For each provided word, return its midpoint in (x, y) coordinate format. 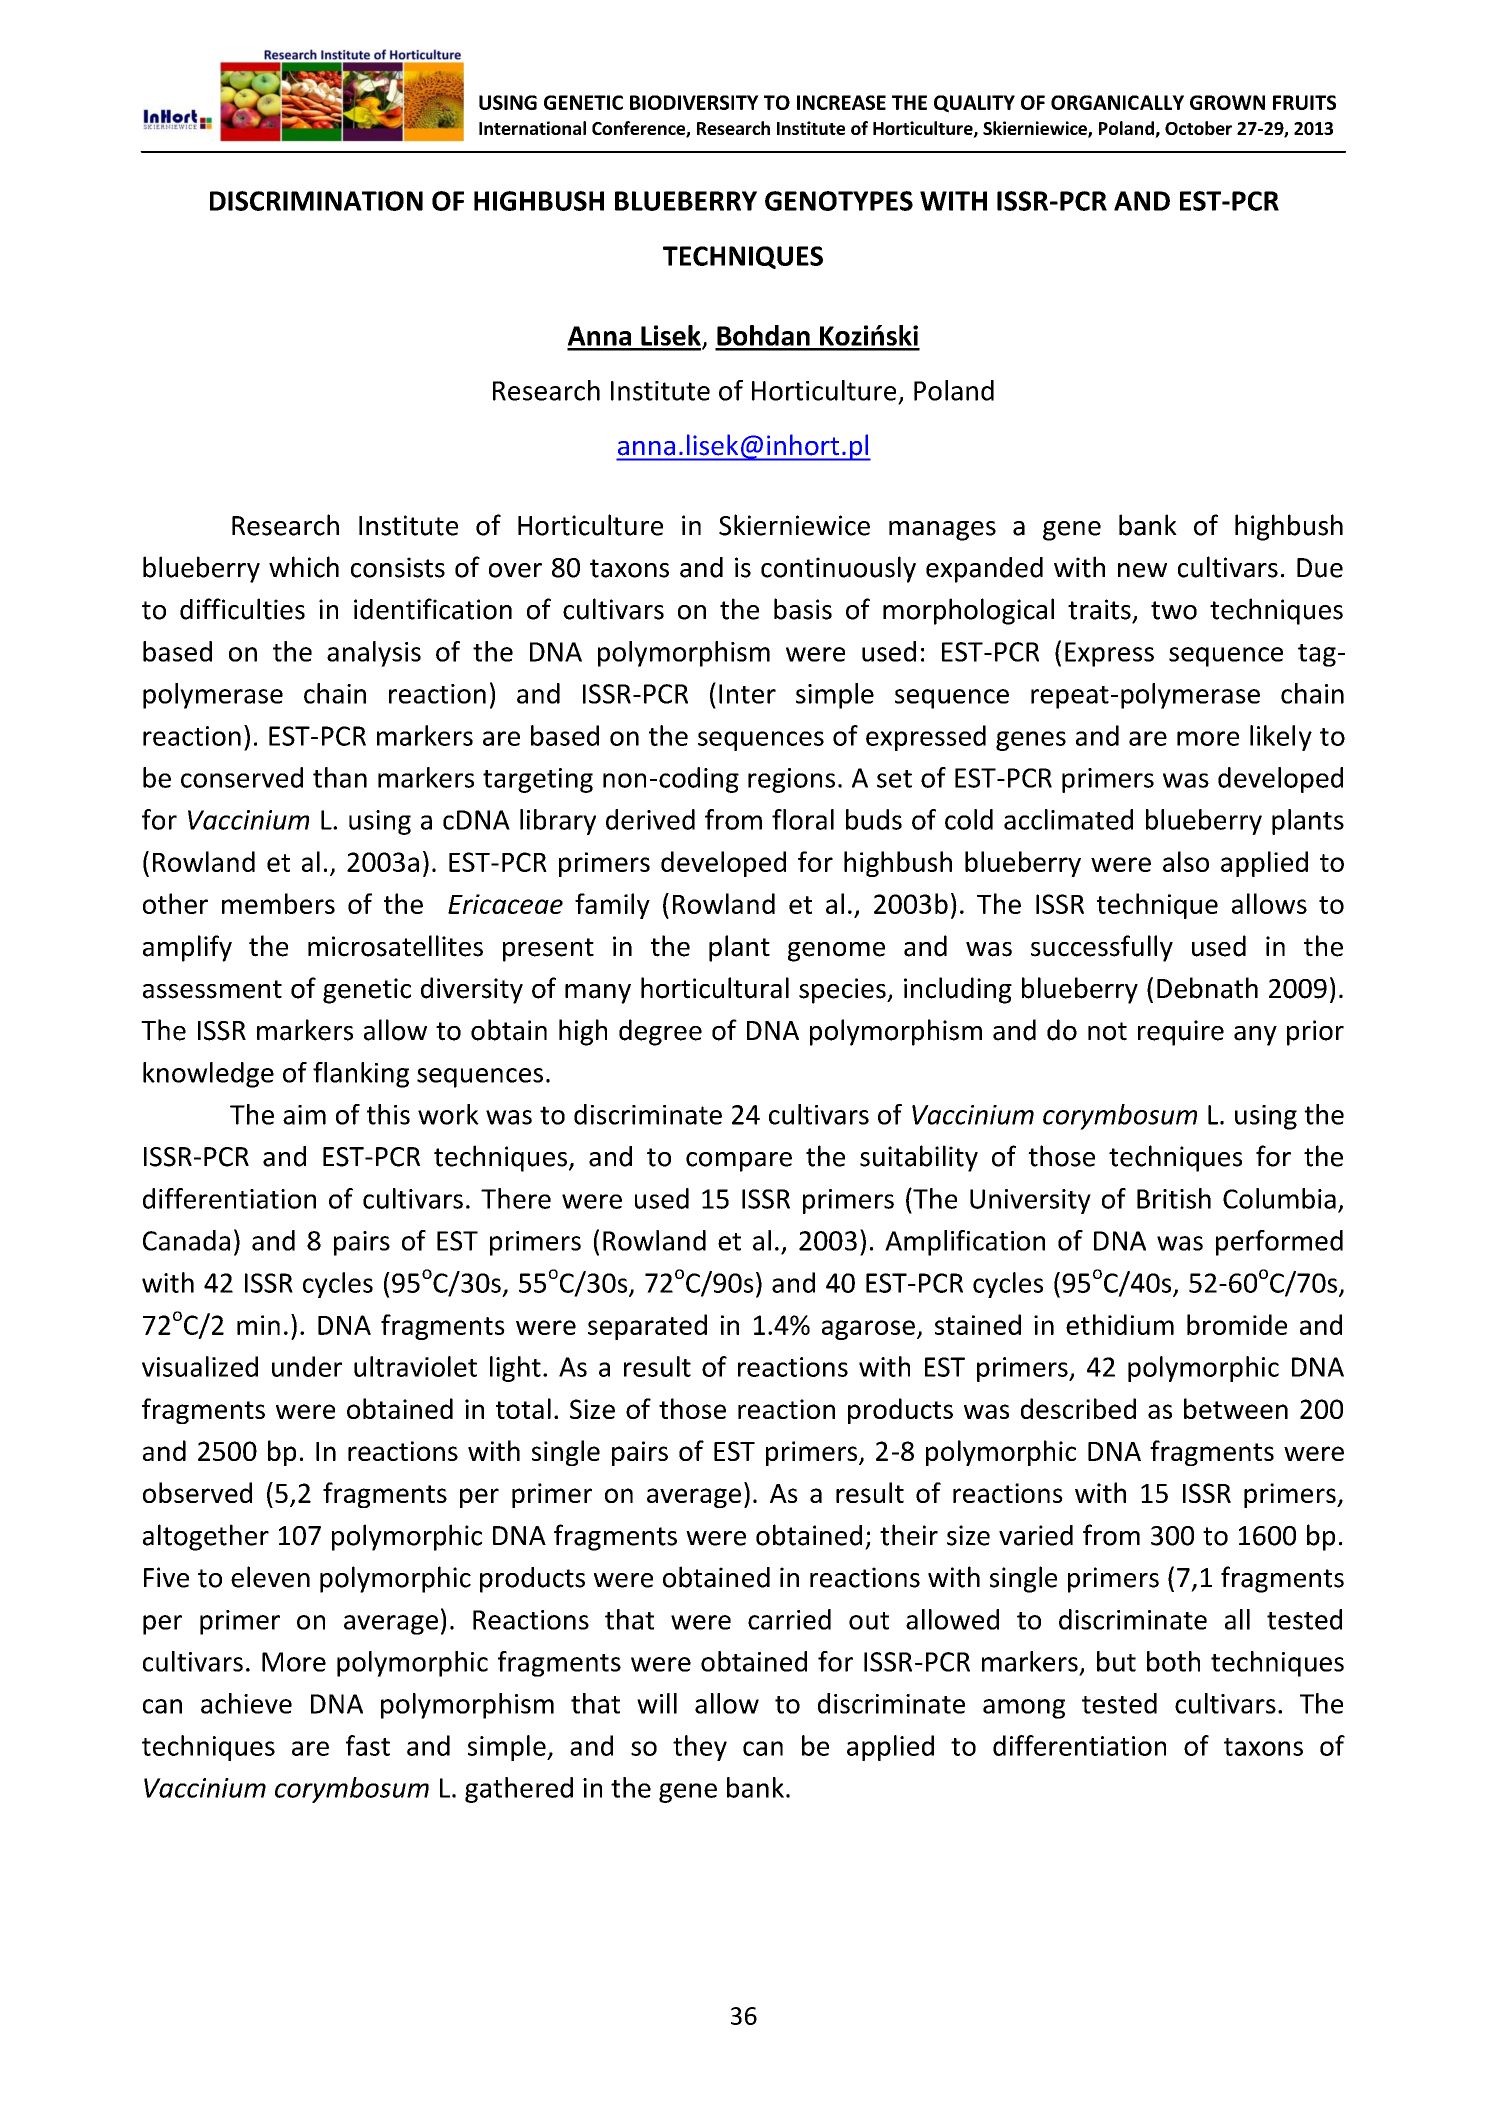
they (700, 1748)
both (1173, 1661)
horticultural (715, 988)
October (1198, 128)
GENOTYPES (839, 201)
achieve (246, 1703)
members (278, 903)
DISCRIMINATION (316, 201)
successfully (1102, 948)
